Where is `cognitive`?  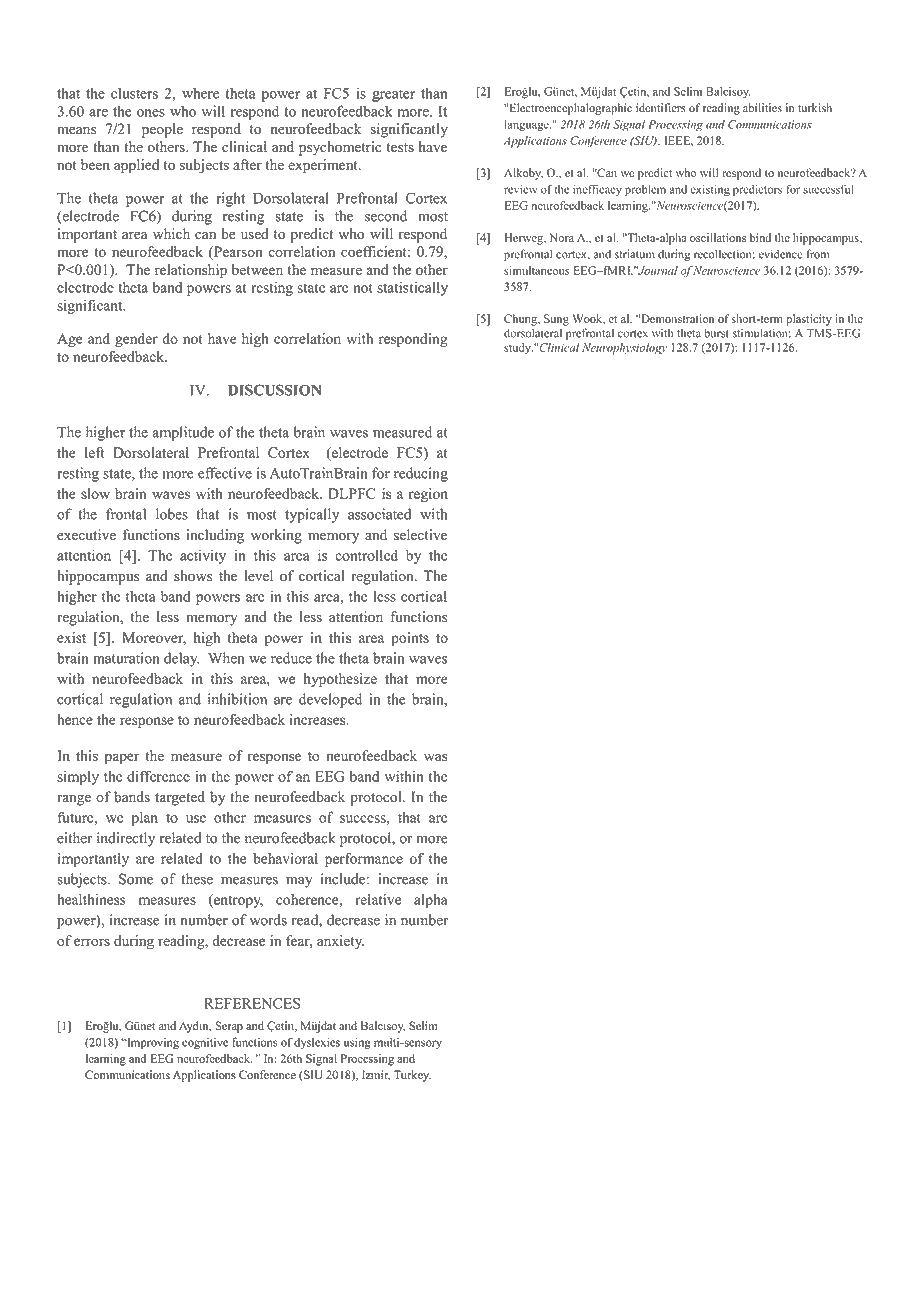 cognitive is located at coordinates (205, 1043).
